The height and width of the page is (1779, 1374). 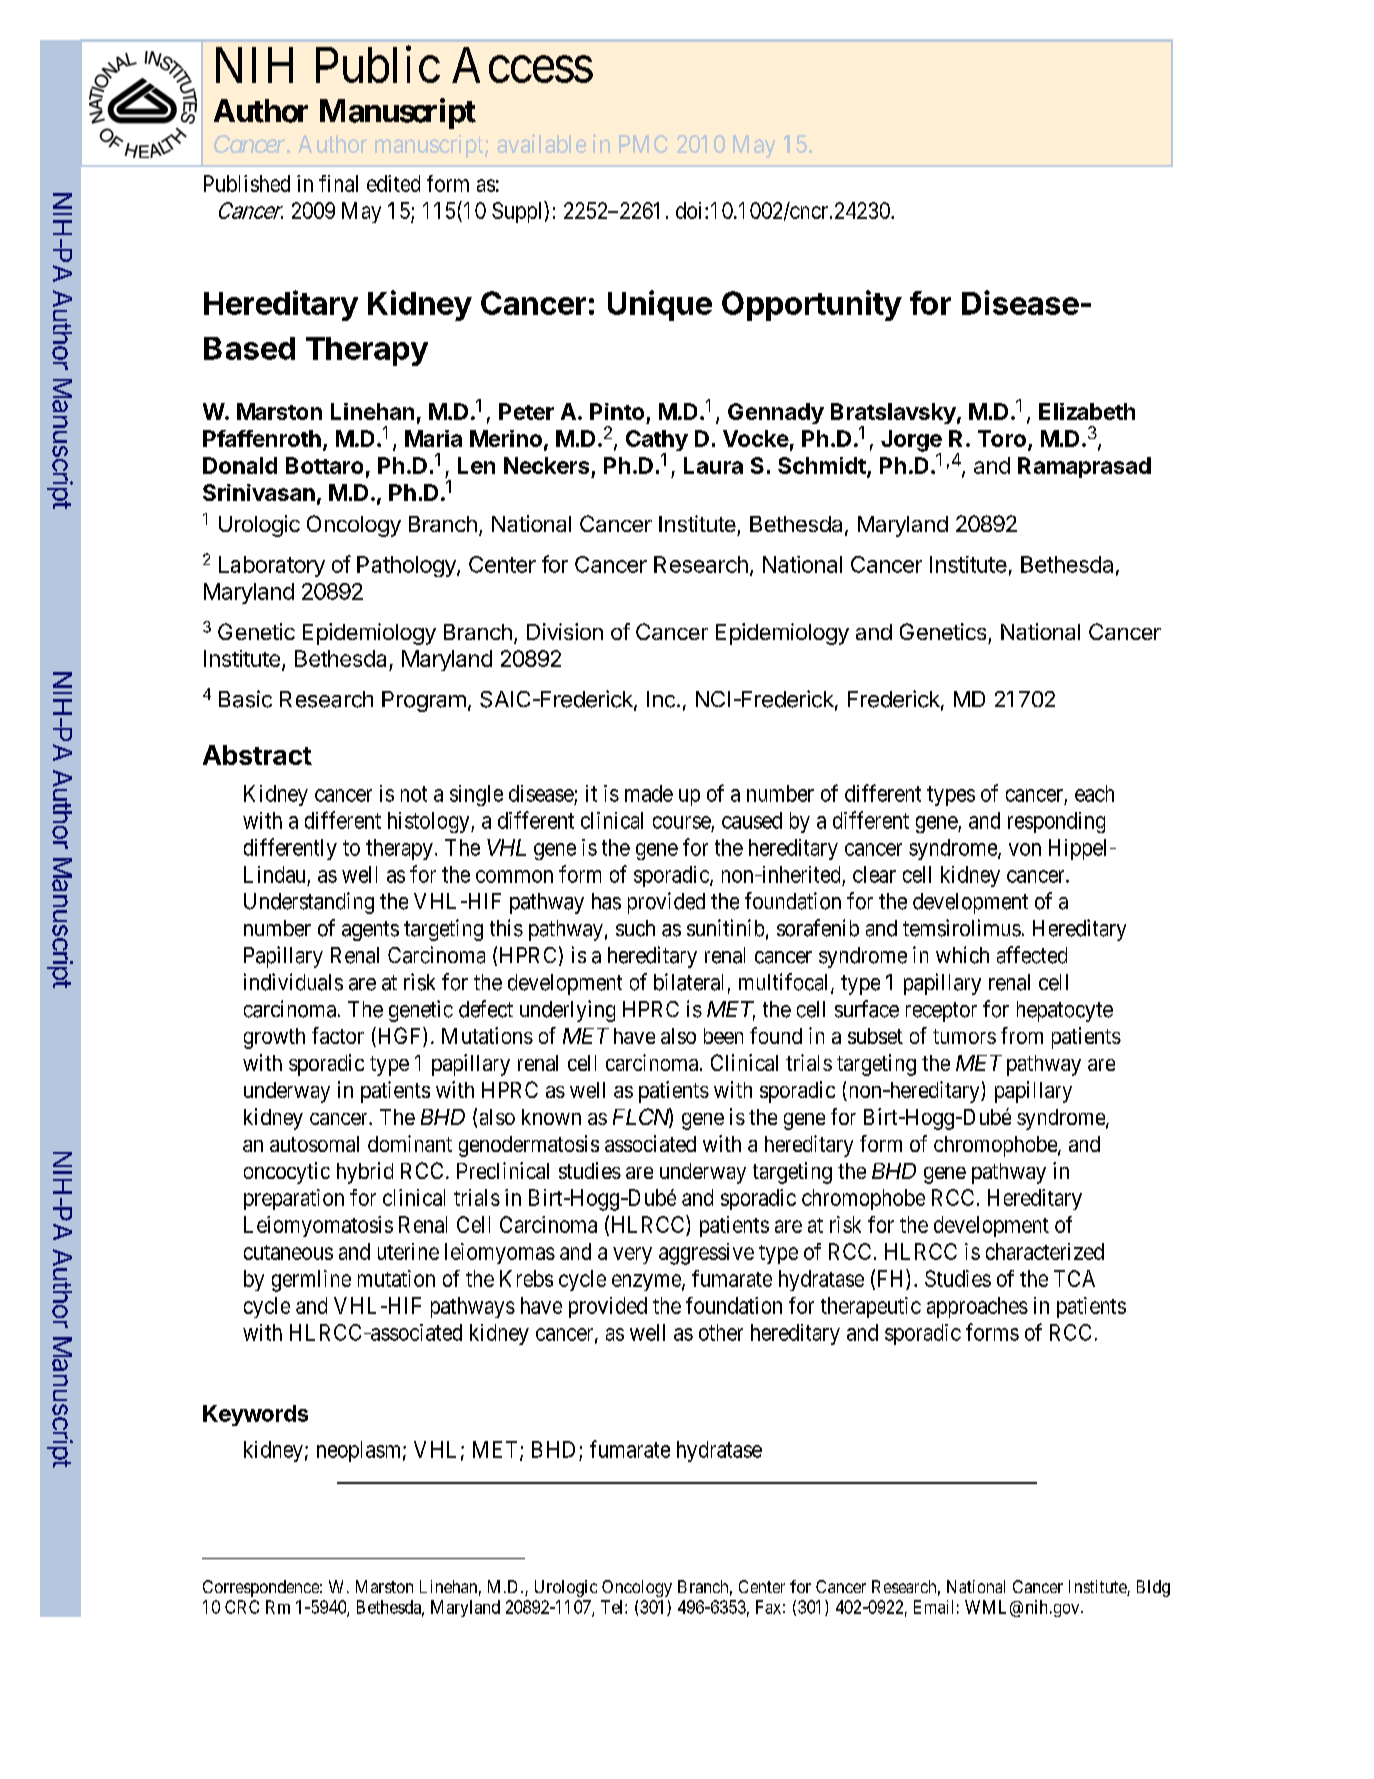 What do you see at coordinates (613, 1607) in the page?
I see `Tel` at bounding box center [613, 1607].
